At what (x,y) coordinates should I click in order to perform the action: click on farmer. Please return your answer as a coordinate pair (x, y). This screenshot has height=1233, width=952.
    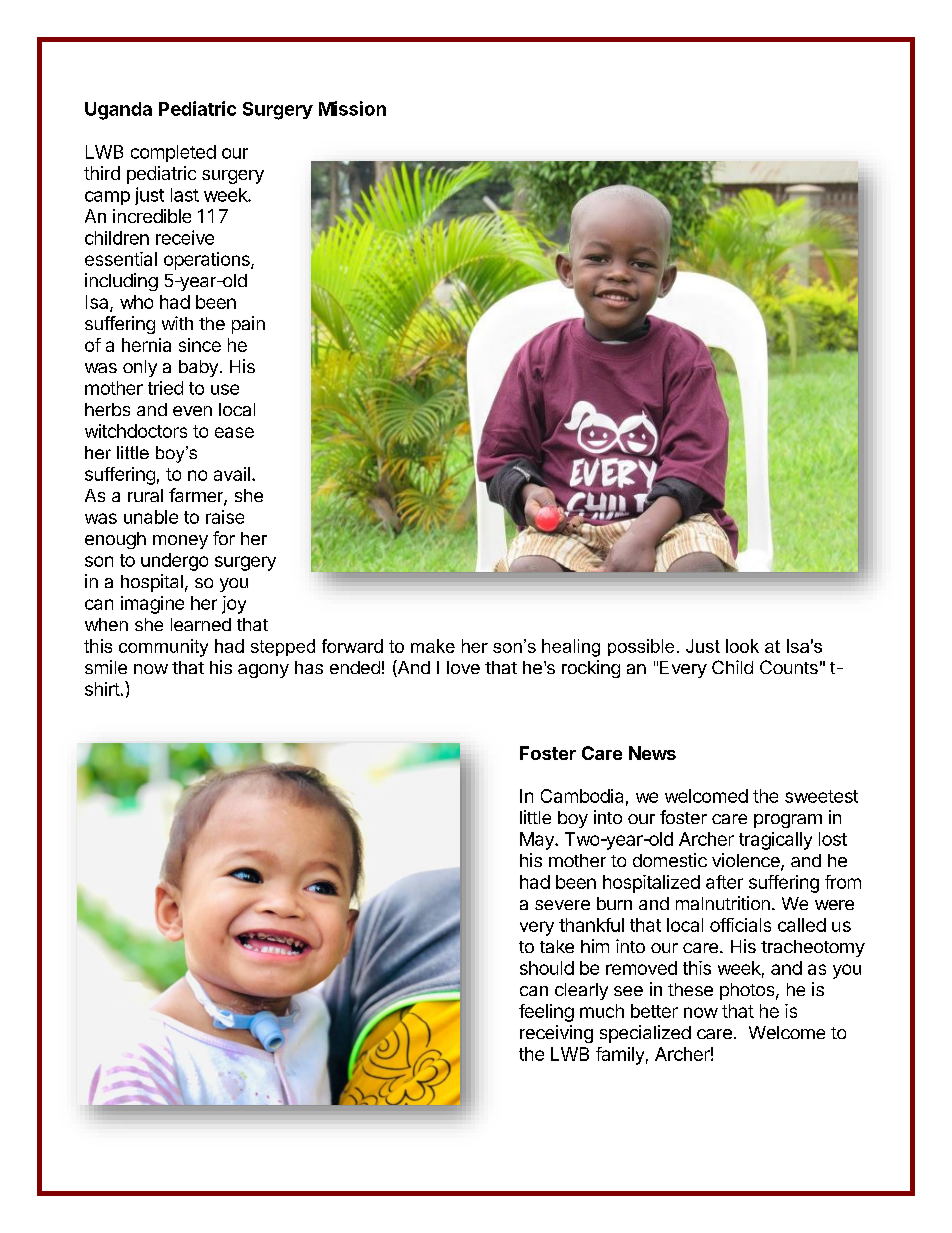
    Looking at the image, I should click on (197, 496).
